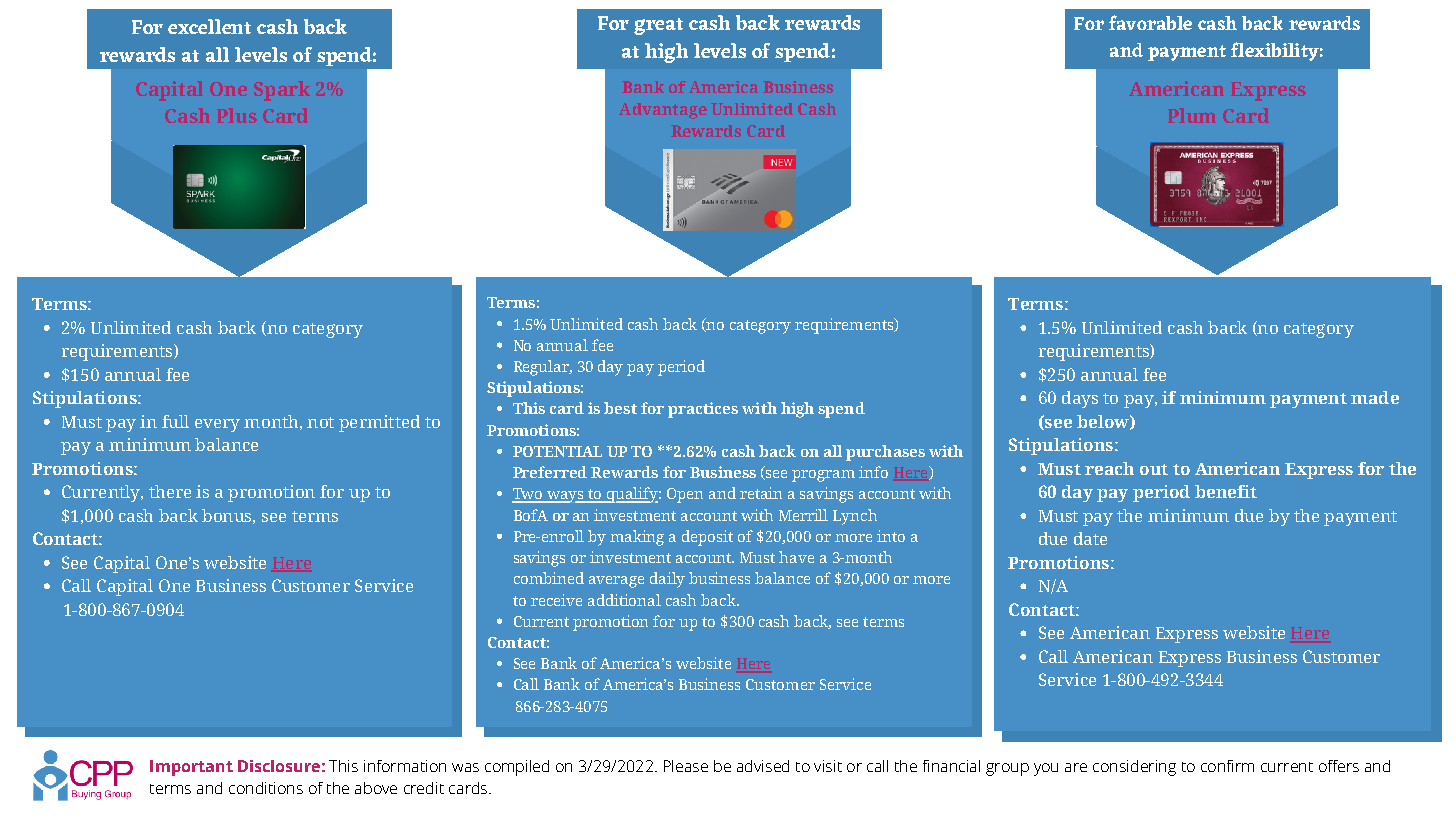 Image resolution: width=1456 pixels, height=819 pixels. Describe the element at coordinates (658, 26) in the screenshot. I see `great` at that location.
